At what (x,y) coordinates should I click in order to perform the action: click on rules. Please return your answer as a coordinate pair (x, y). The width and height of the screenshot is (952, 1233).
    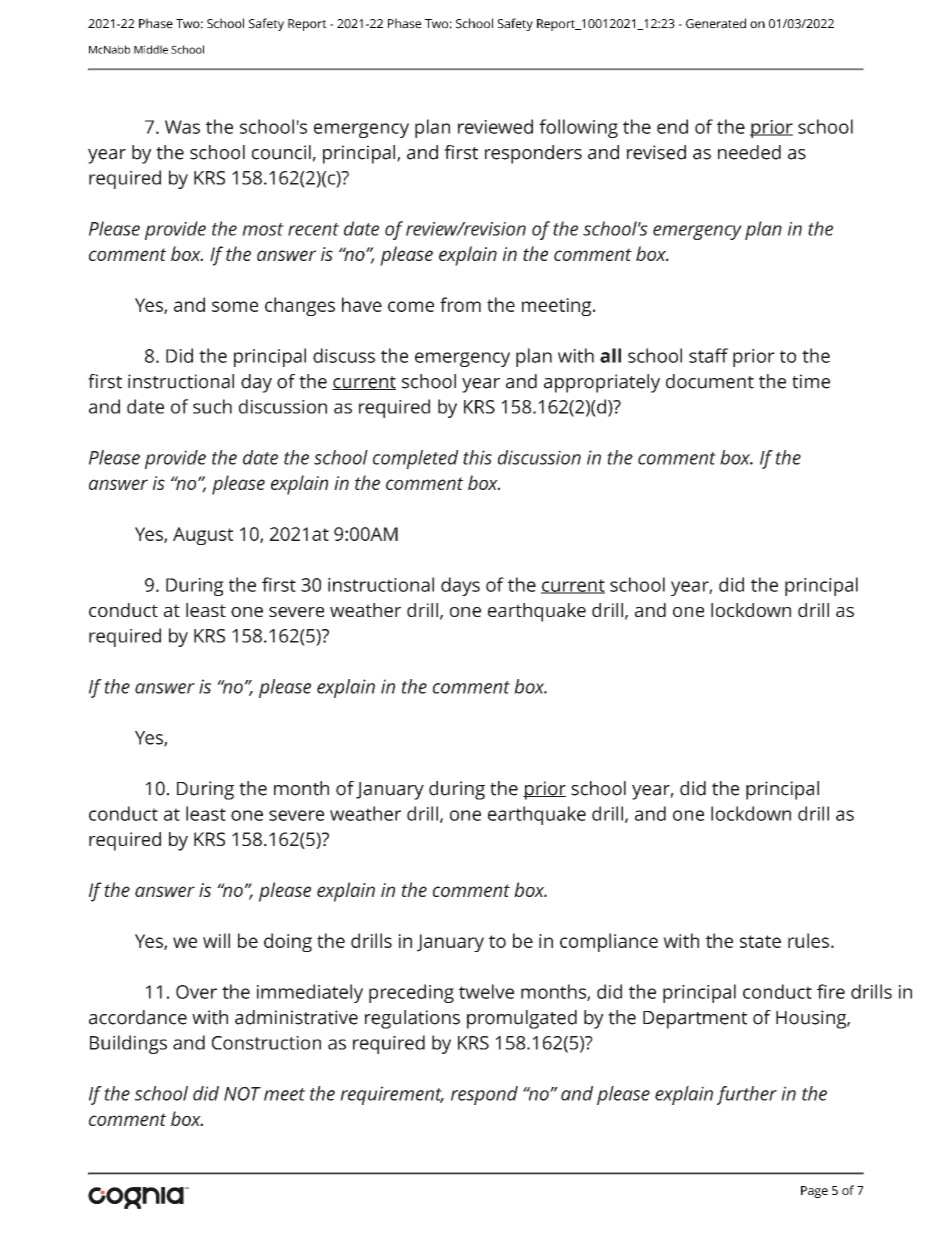
    Looking at the image, I should click on (808, 940).
